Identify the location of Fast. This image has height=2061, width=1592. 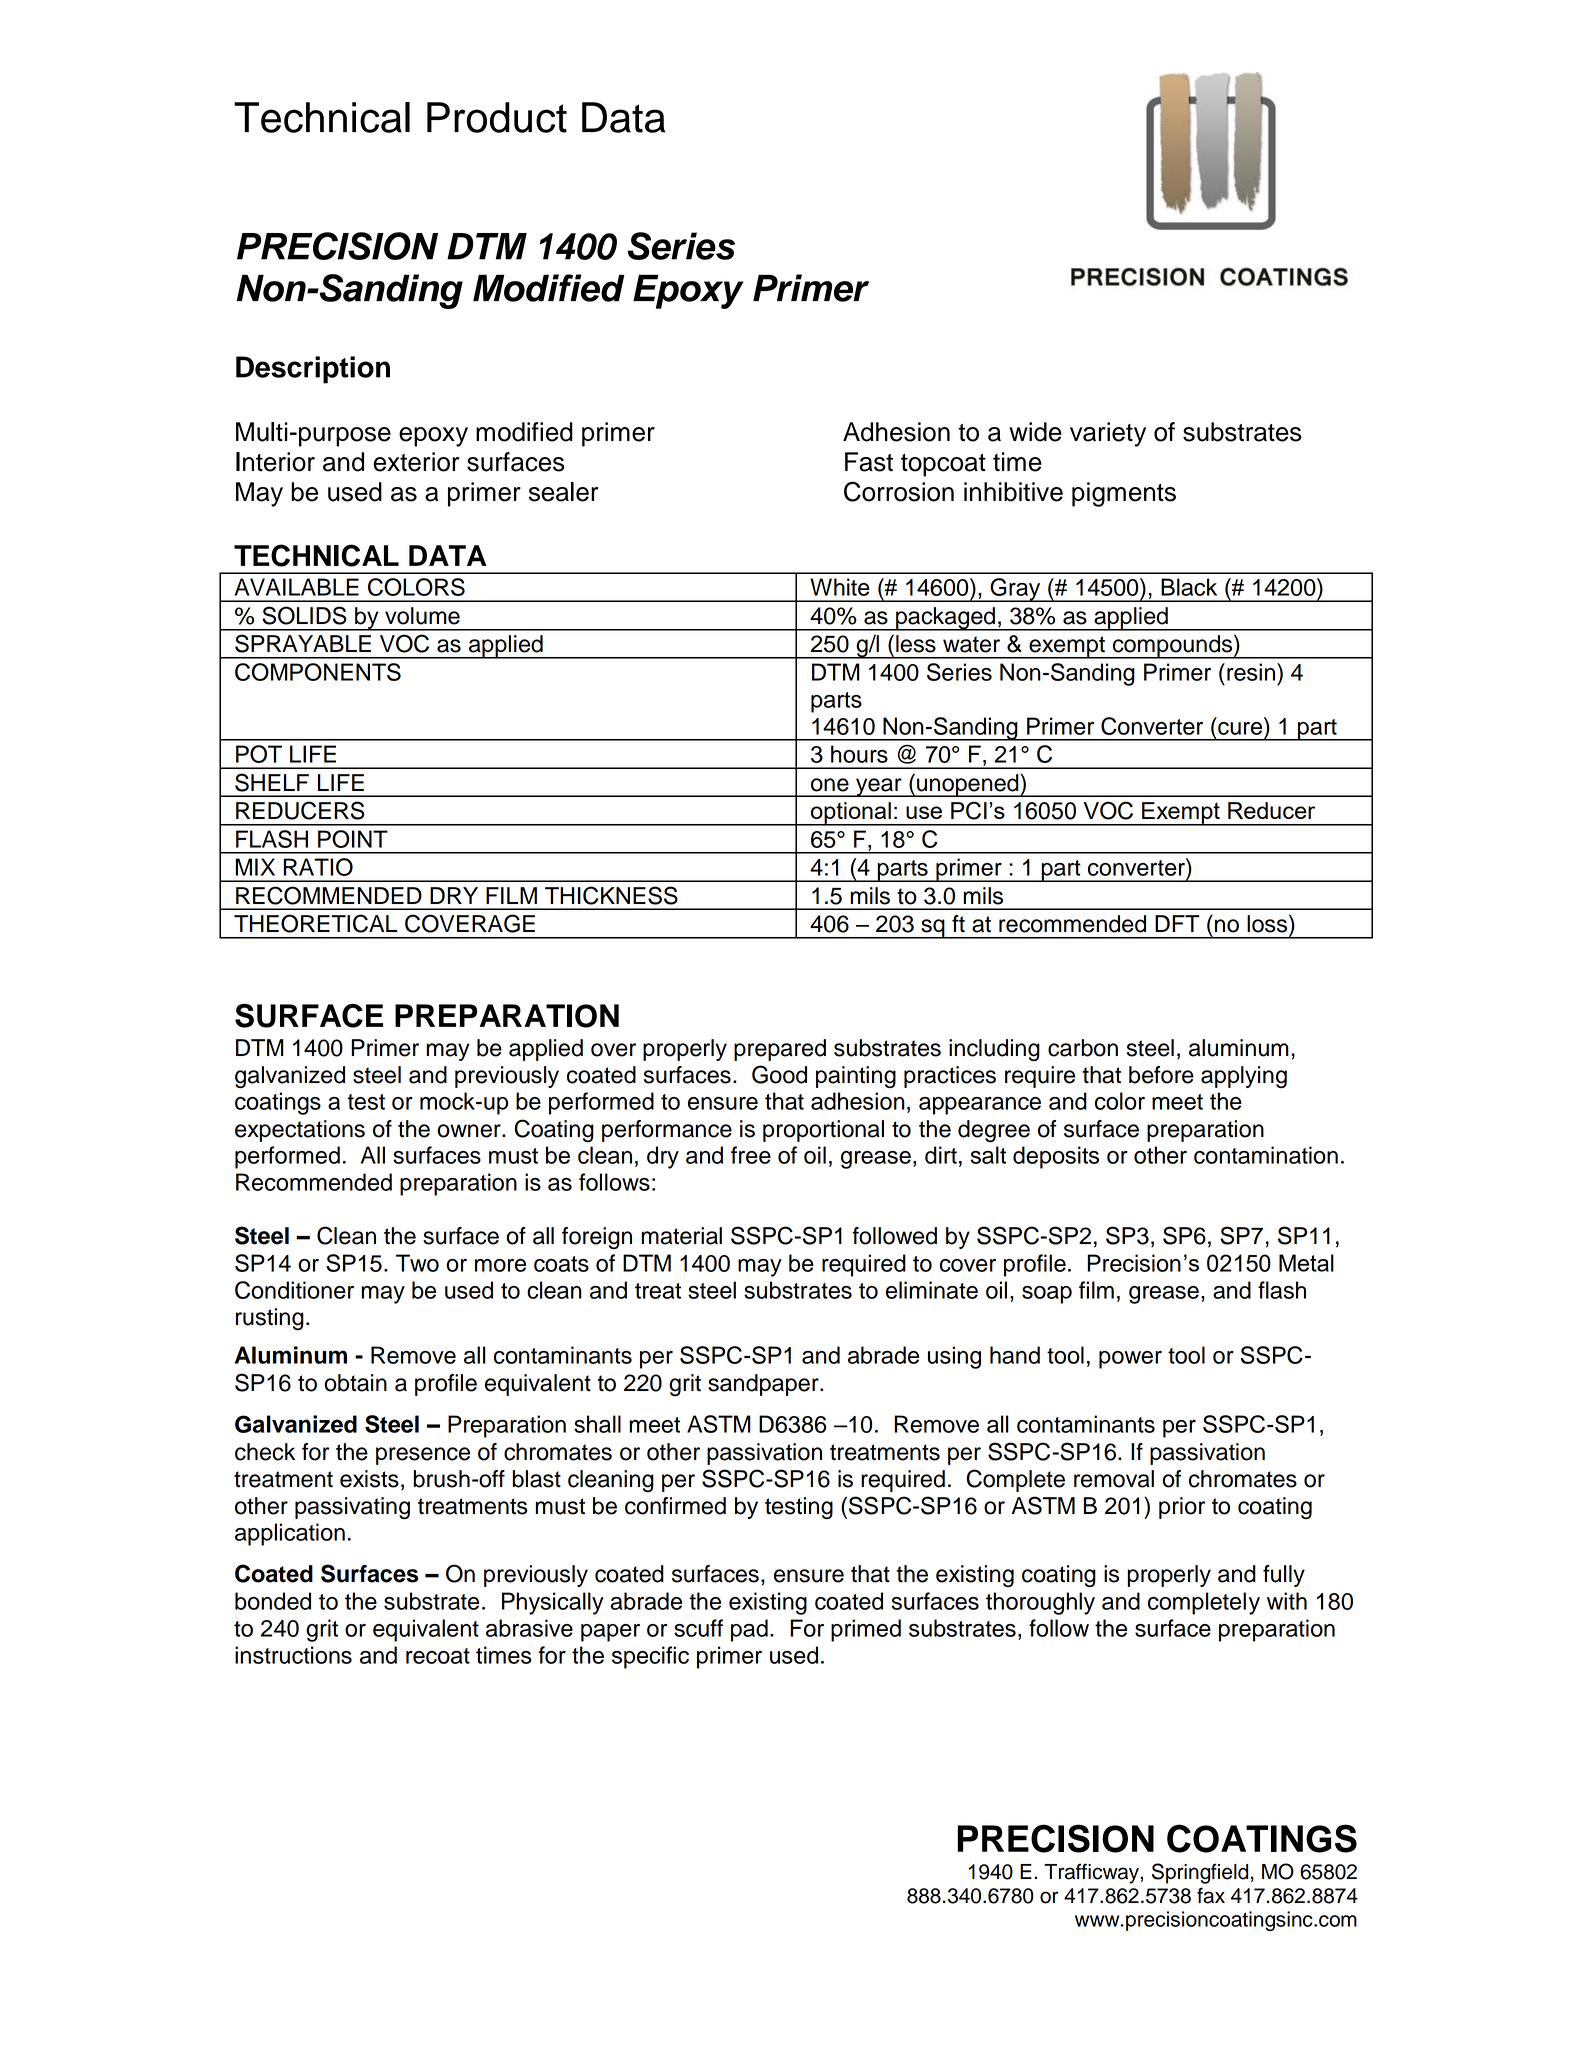
(869, 462).
